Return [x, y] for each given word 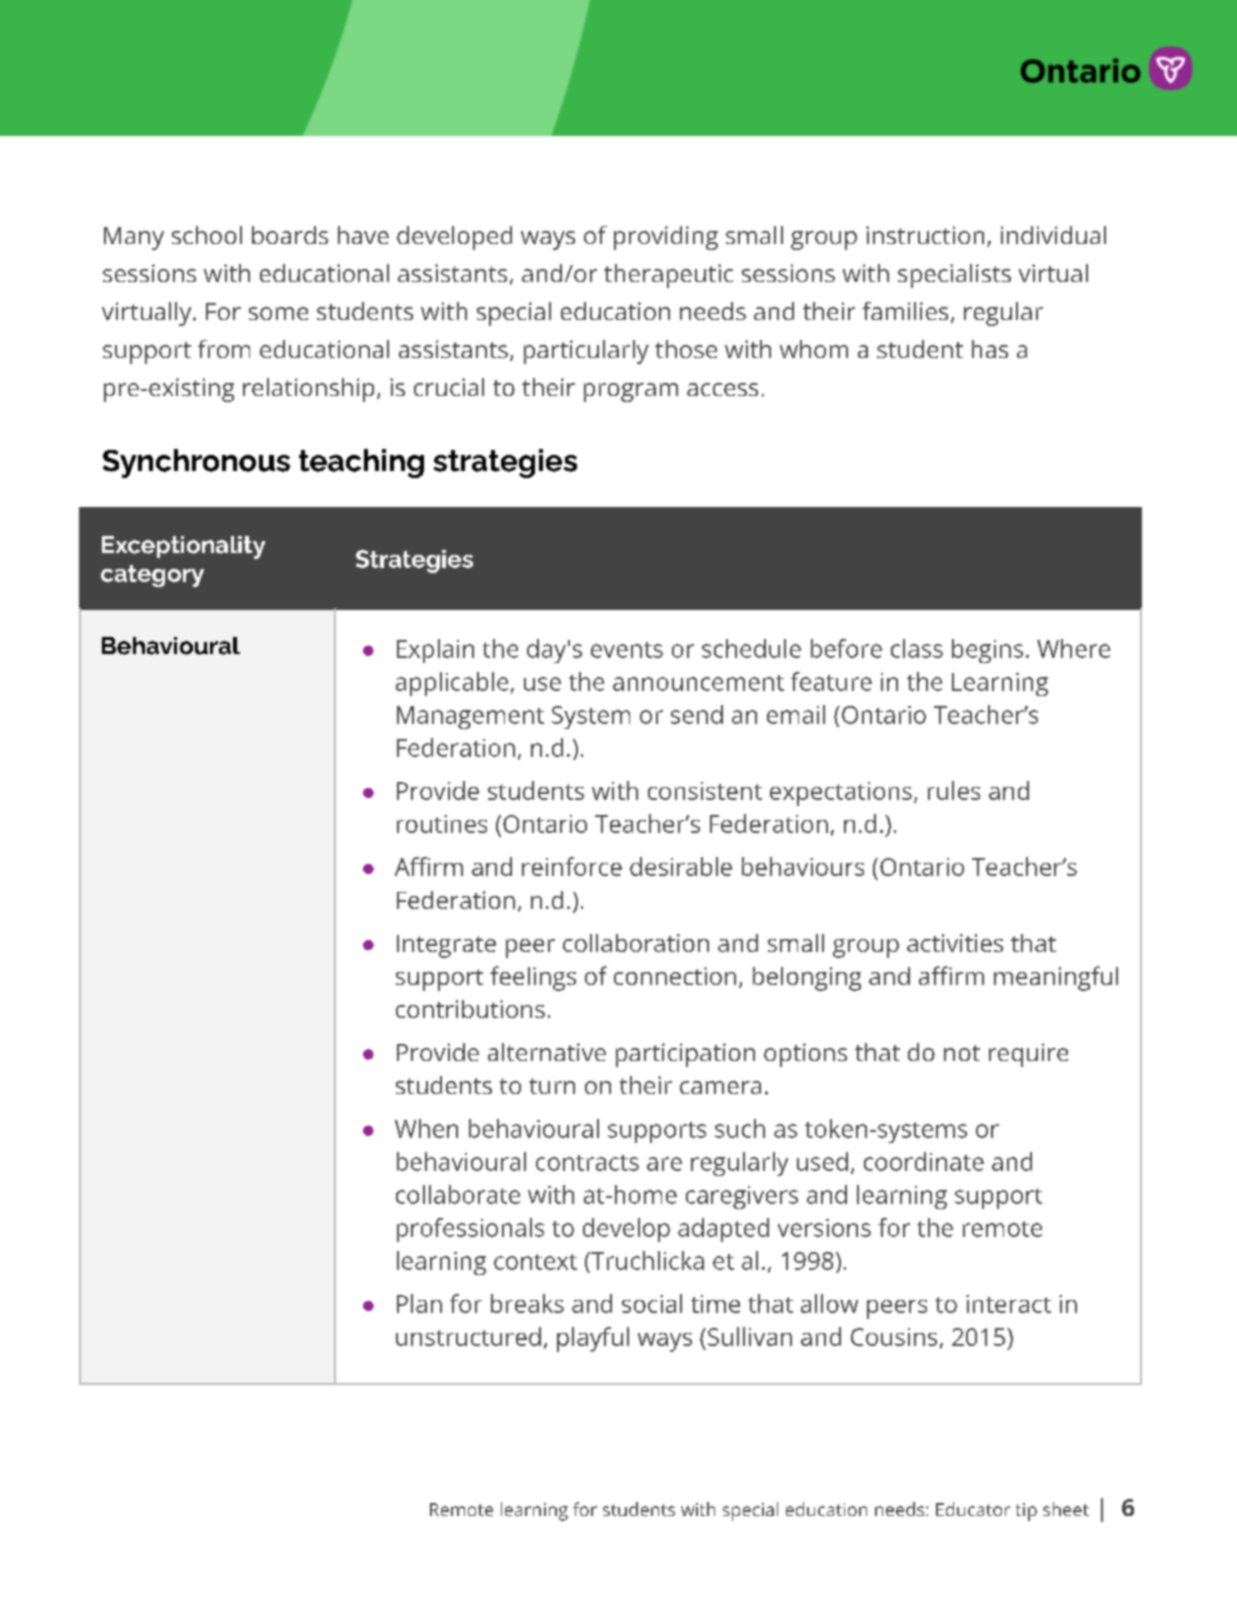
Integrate [446, 946]
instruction [925, 235]
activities [955, 943]
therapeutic [668, 276]
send [697, 714]
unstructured [468, 1336]
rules [954, 790]
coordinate [924, 1161]
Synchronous [196, 463]
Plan [419, 1303]
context [535, 1262]
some [278, 313]
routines [442, 824]
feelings [533, 978]
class [917, 648]
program [631, 392]
